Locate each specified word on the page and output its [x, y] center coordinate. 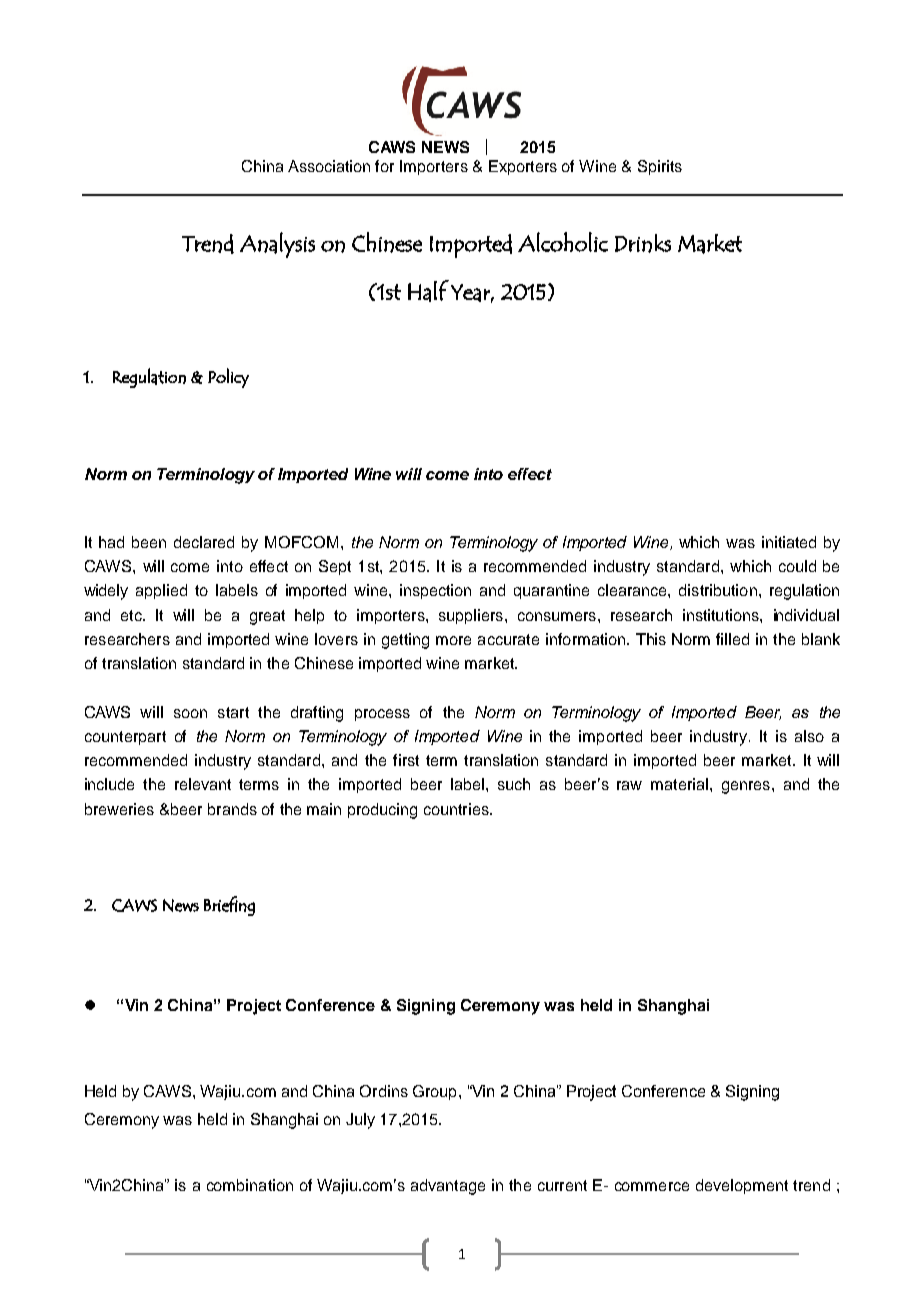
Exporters [523, 167]
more [453, 640]
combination [250, 1185]
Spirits [660, 167]
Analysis [277, 245]
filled [732, 639]
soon [190, 713]
